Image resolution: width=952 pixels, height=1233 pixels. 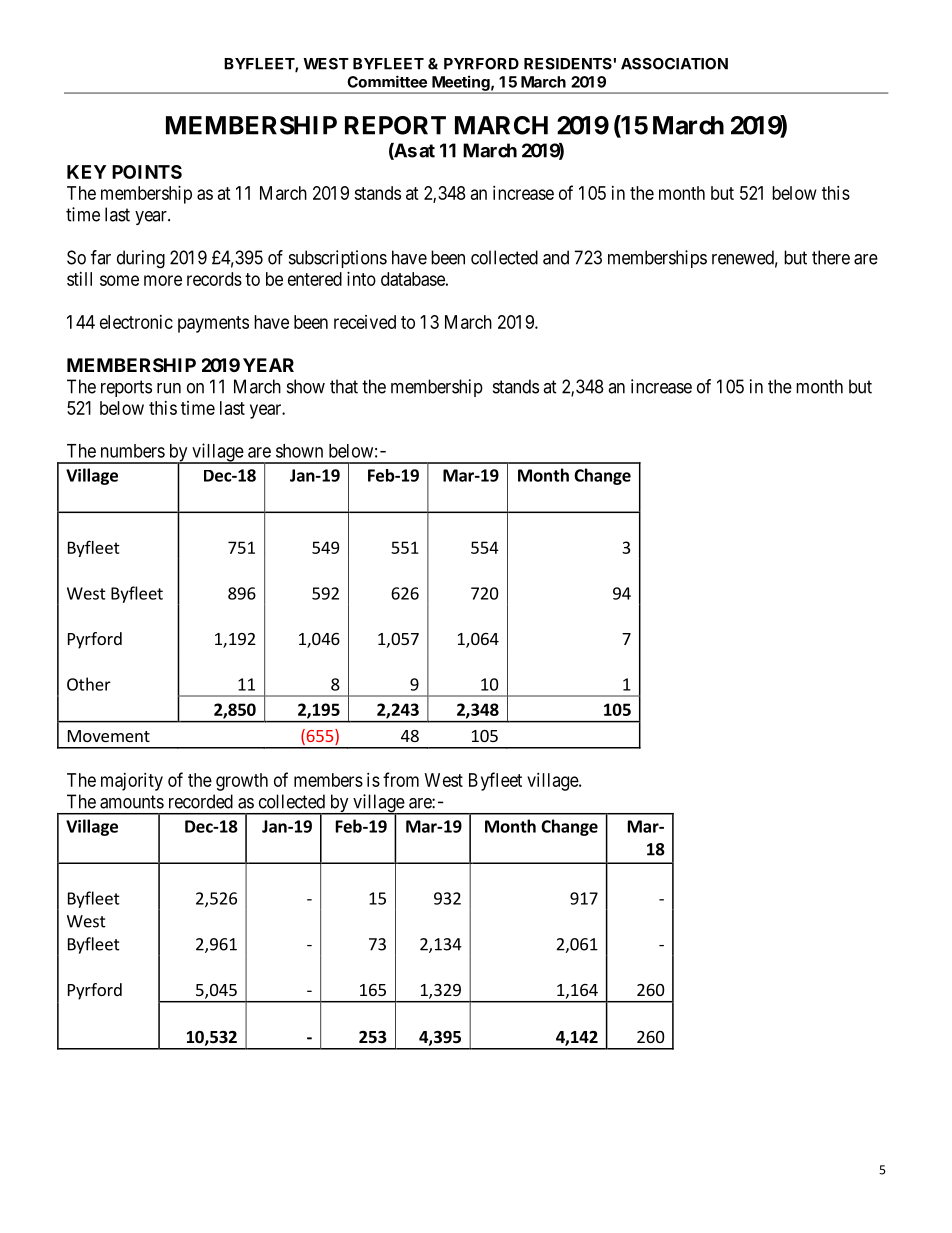 I want to click on there, so click(x=831, y=257).
